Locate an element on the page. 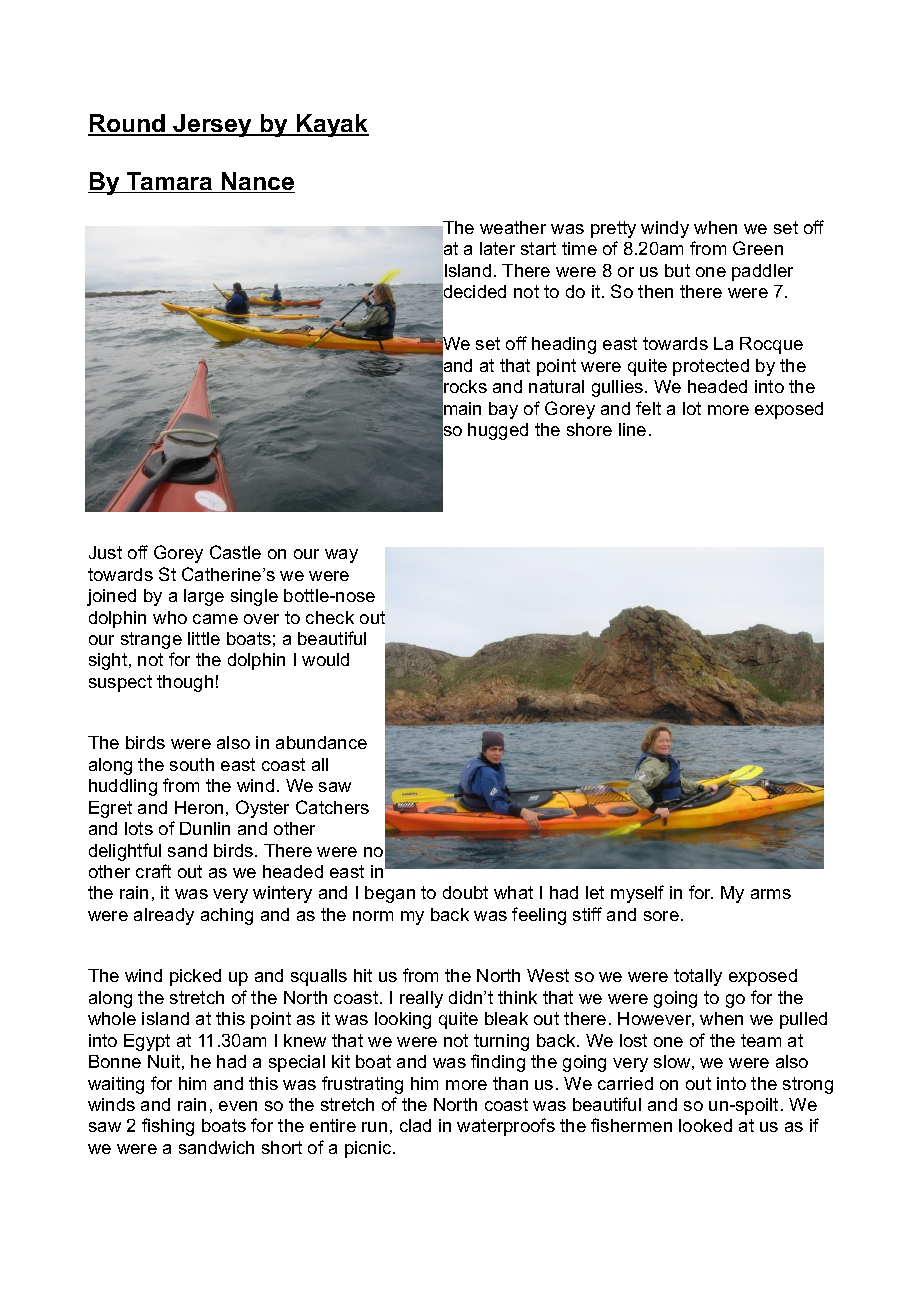 Image resolution: width=924 pixels, height=1308 pixels. craft is located at coordinates (153, 871).
